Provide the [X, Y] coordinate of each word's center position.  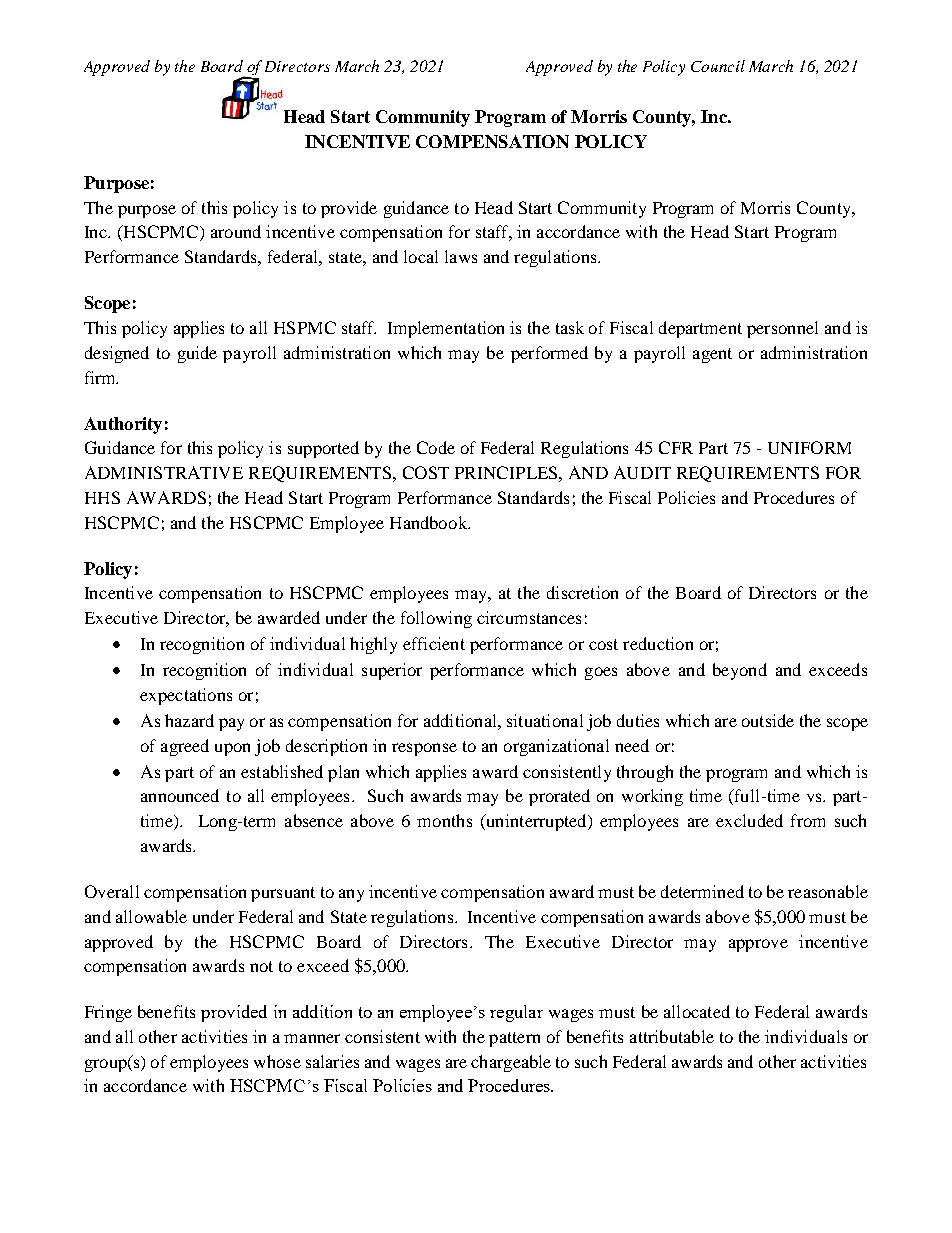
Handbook [430, 522]
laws [461, 256]
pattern [514, 1039]
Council [718, 66]
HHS [102, 497]
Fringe [108, 1013]
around [236, 231]
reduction [658, 643]
